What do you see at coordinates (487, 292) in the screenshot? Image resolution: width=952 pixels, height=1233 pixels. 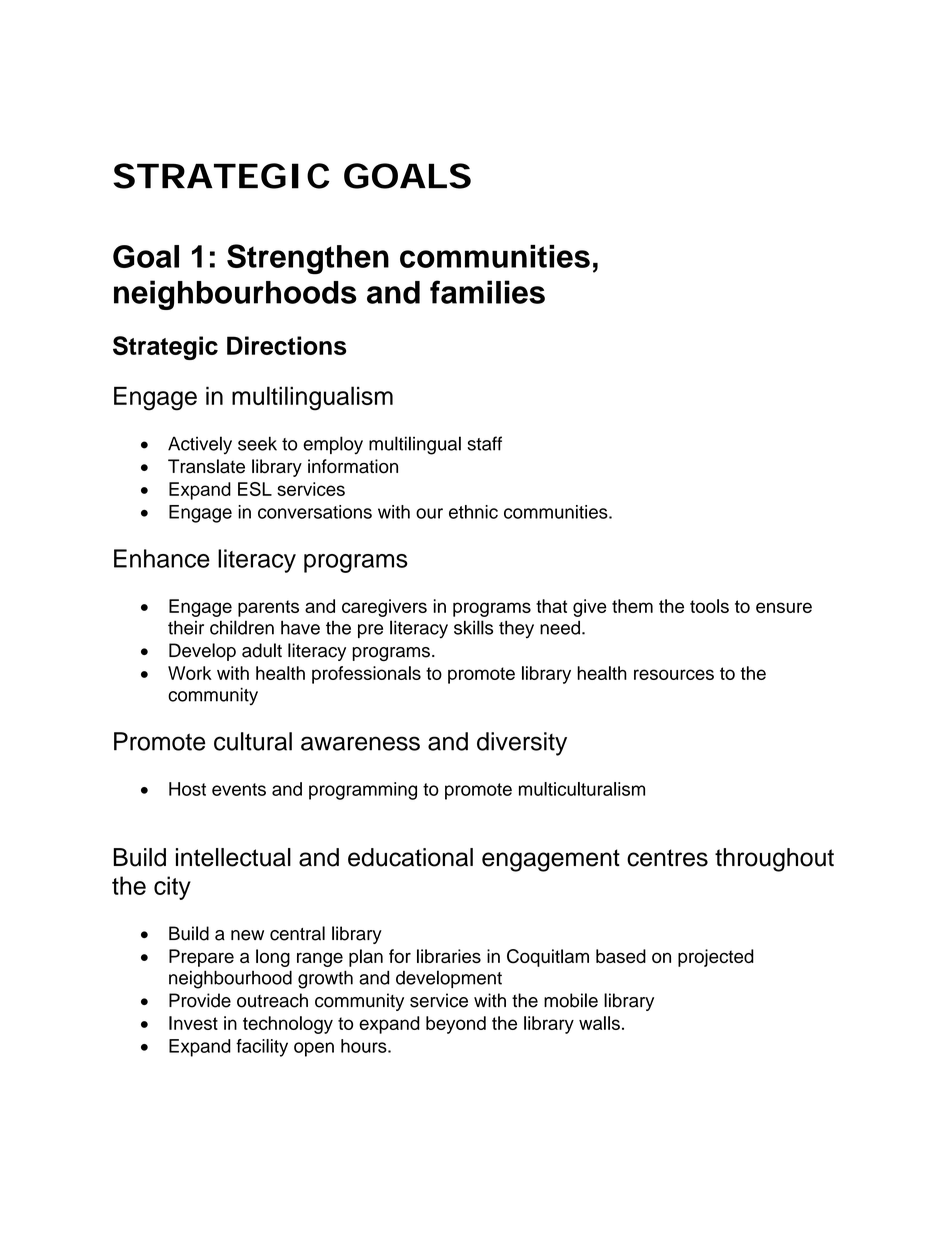 I see `families` at bounding box center [487, 292].
